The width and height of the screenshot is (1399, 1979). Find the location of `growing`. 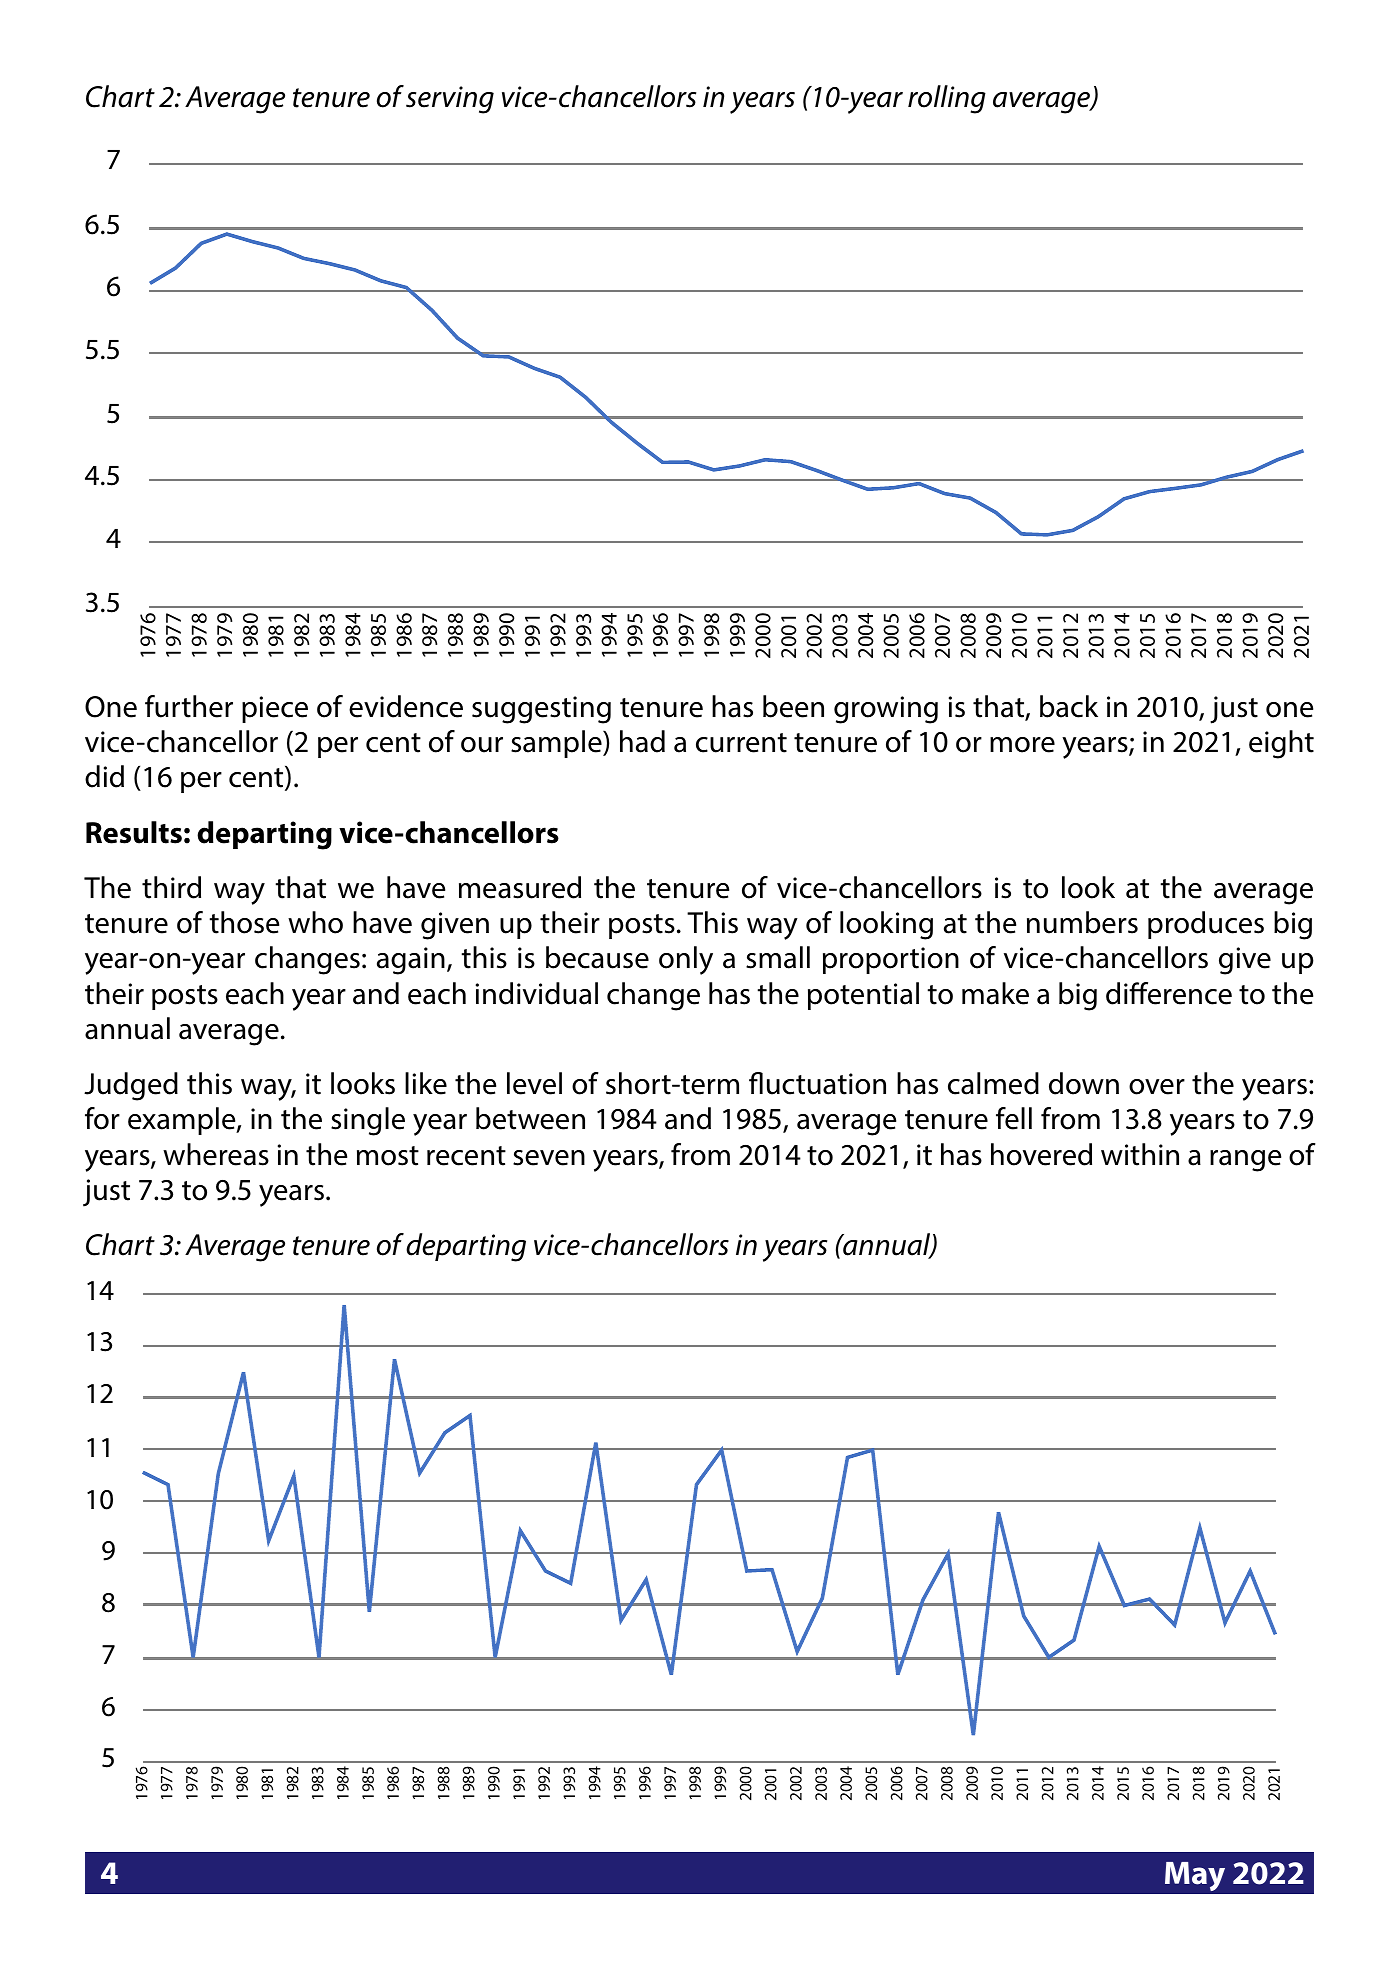

growing is located at coordinates (886, 710).
